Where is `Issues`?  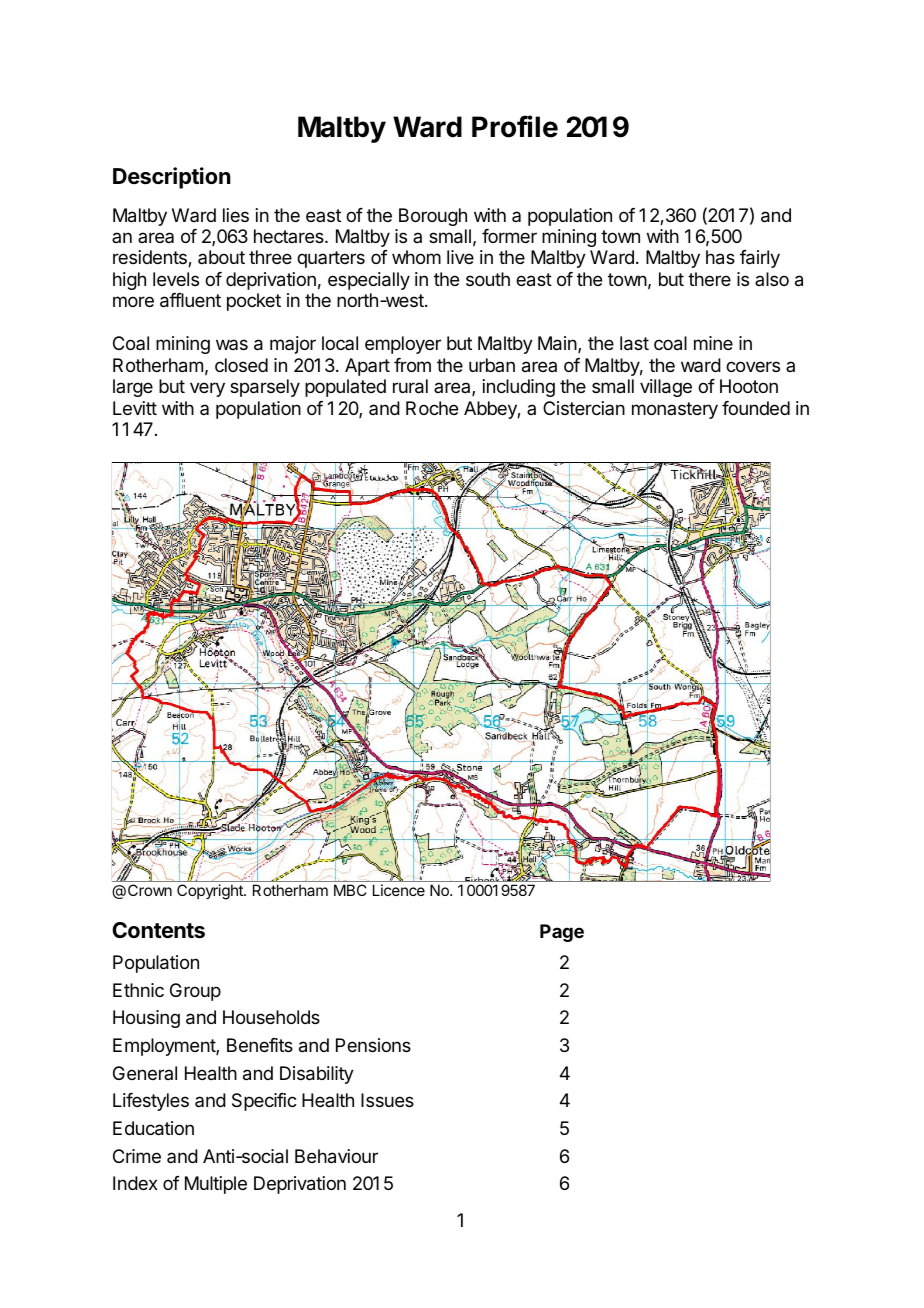 Issues is located at coordinates (387, 1100).
